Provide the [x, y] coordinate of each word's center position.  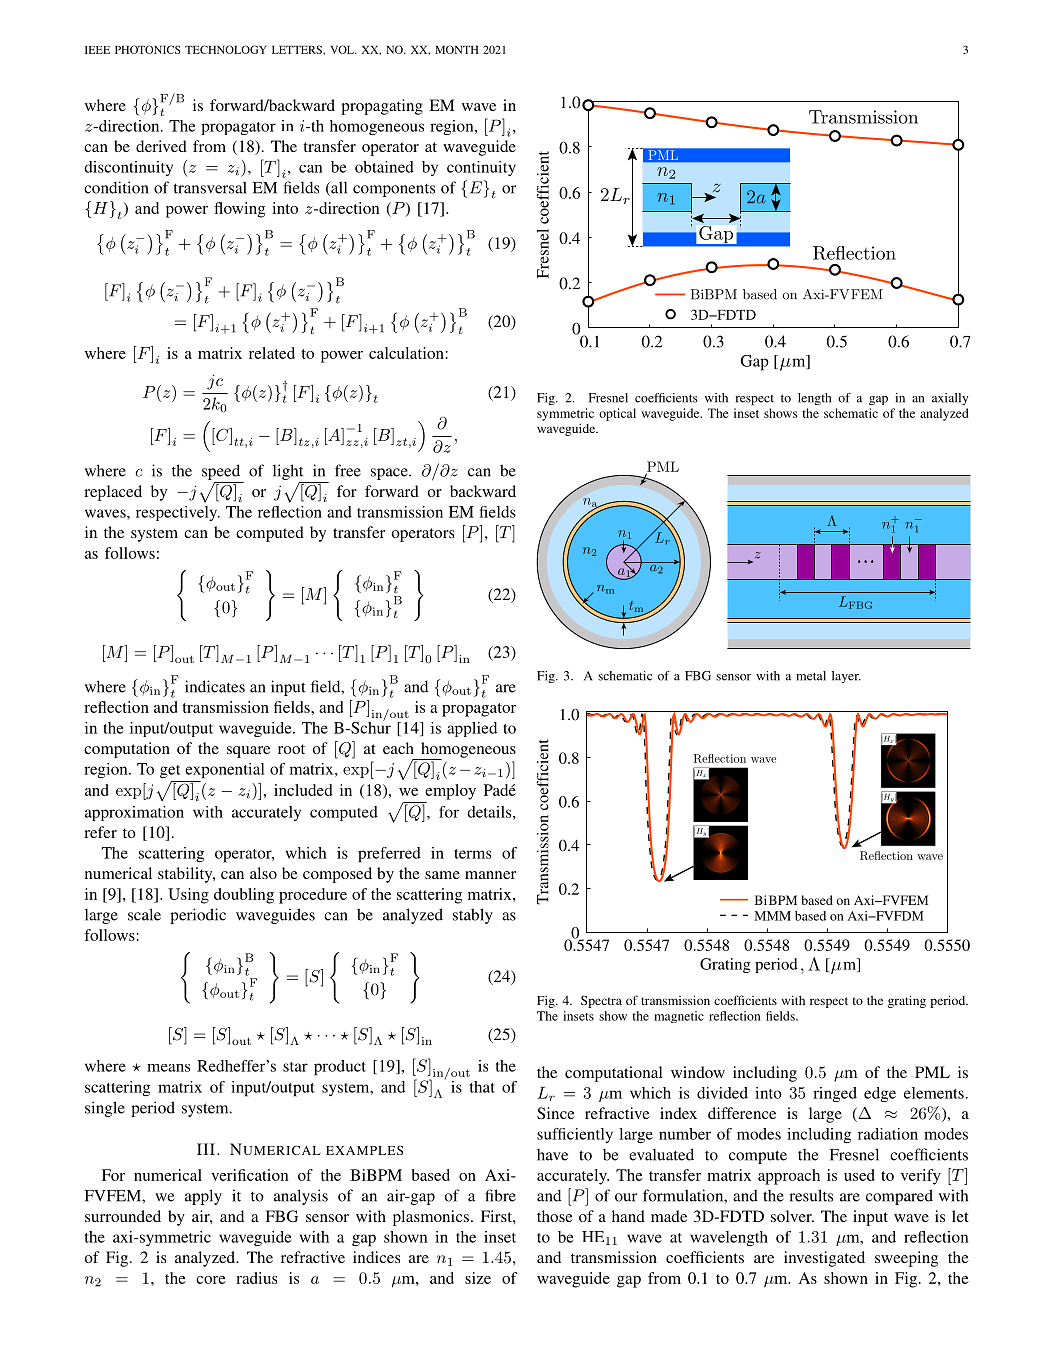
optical [617, 414]
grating [907, 1001]
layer [846, 677]
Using [188, 896]
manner [490, 875]
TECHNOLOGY [226, 49]
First [497, 1216]
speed [222, 473]
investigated [824, 1259]
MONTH [457, 49]
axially [950, 399]
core [211, 1280]
